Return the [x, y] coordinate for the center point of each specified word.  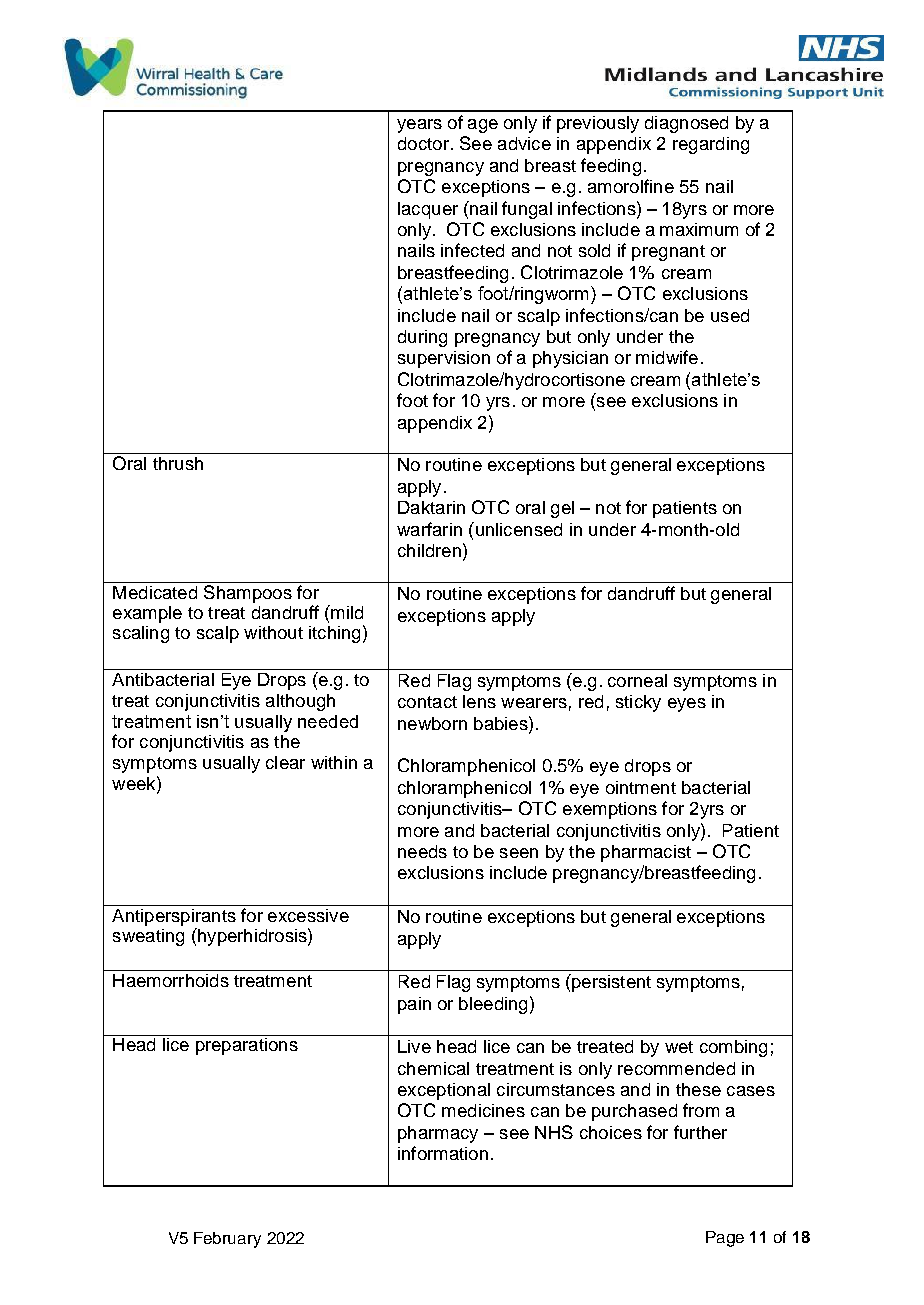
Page [725, 1239]
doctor [423, 143]
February [227, 1240]
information [443, 1153]
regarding [711, 145]
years [419, 126]
